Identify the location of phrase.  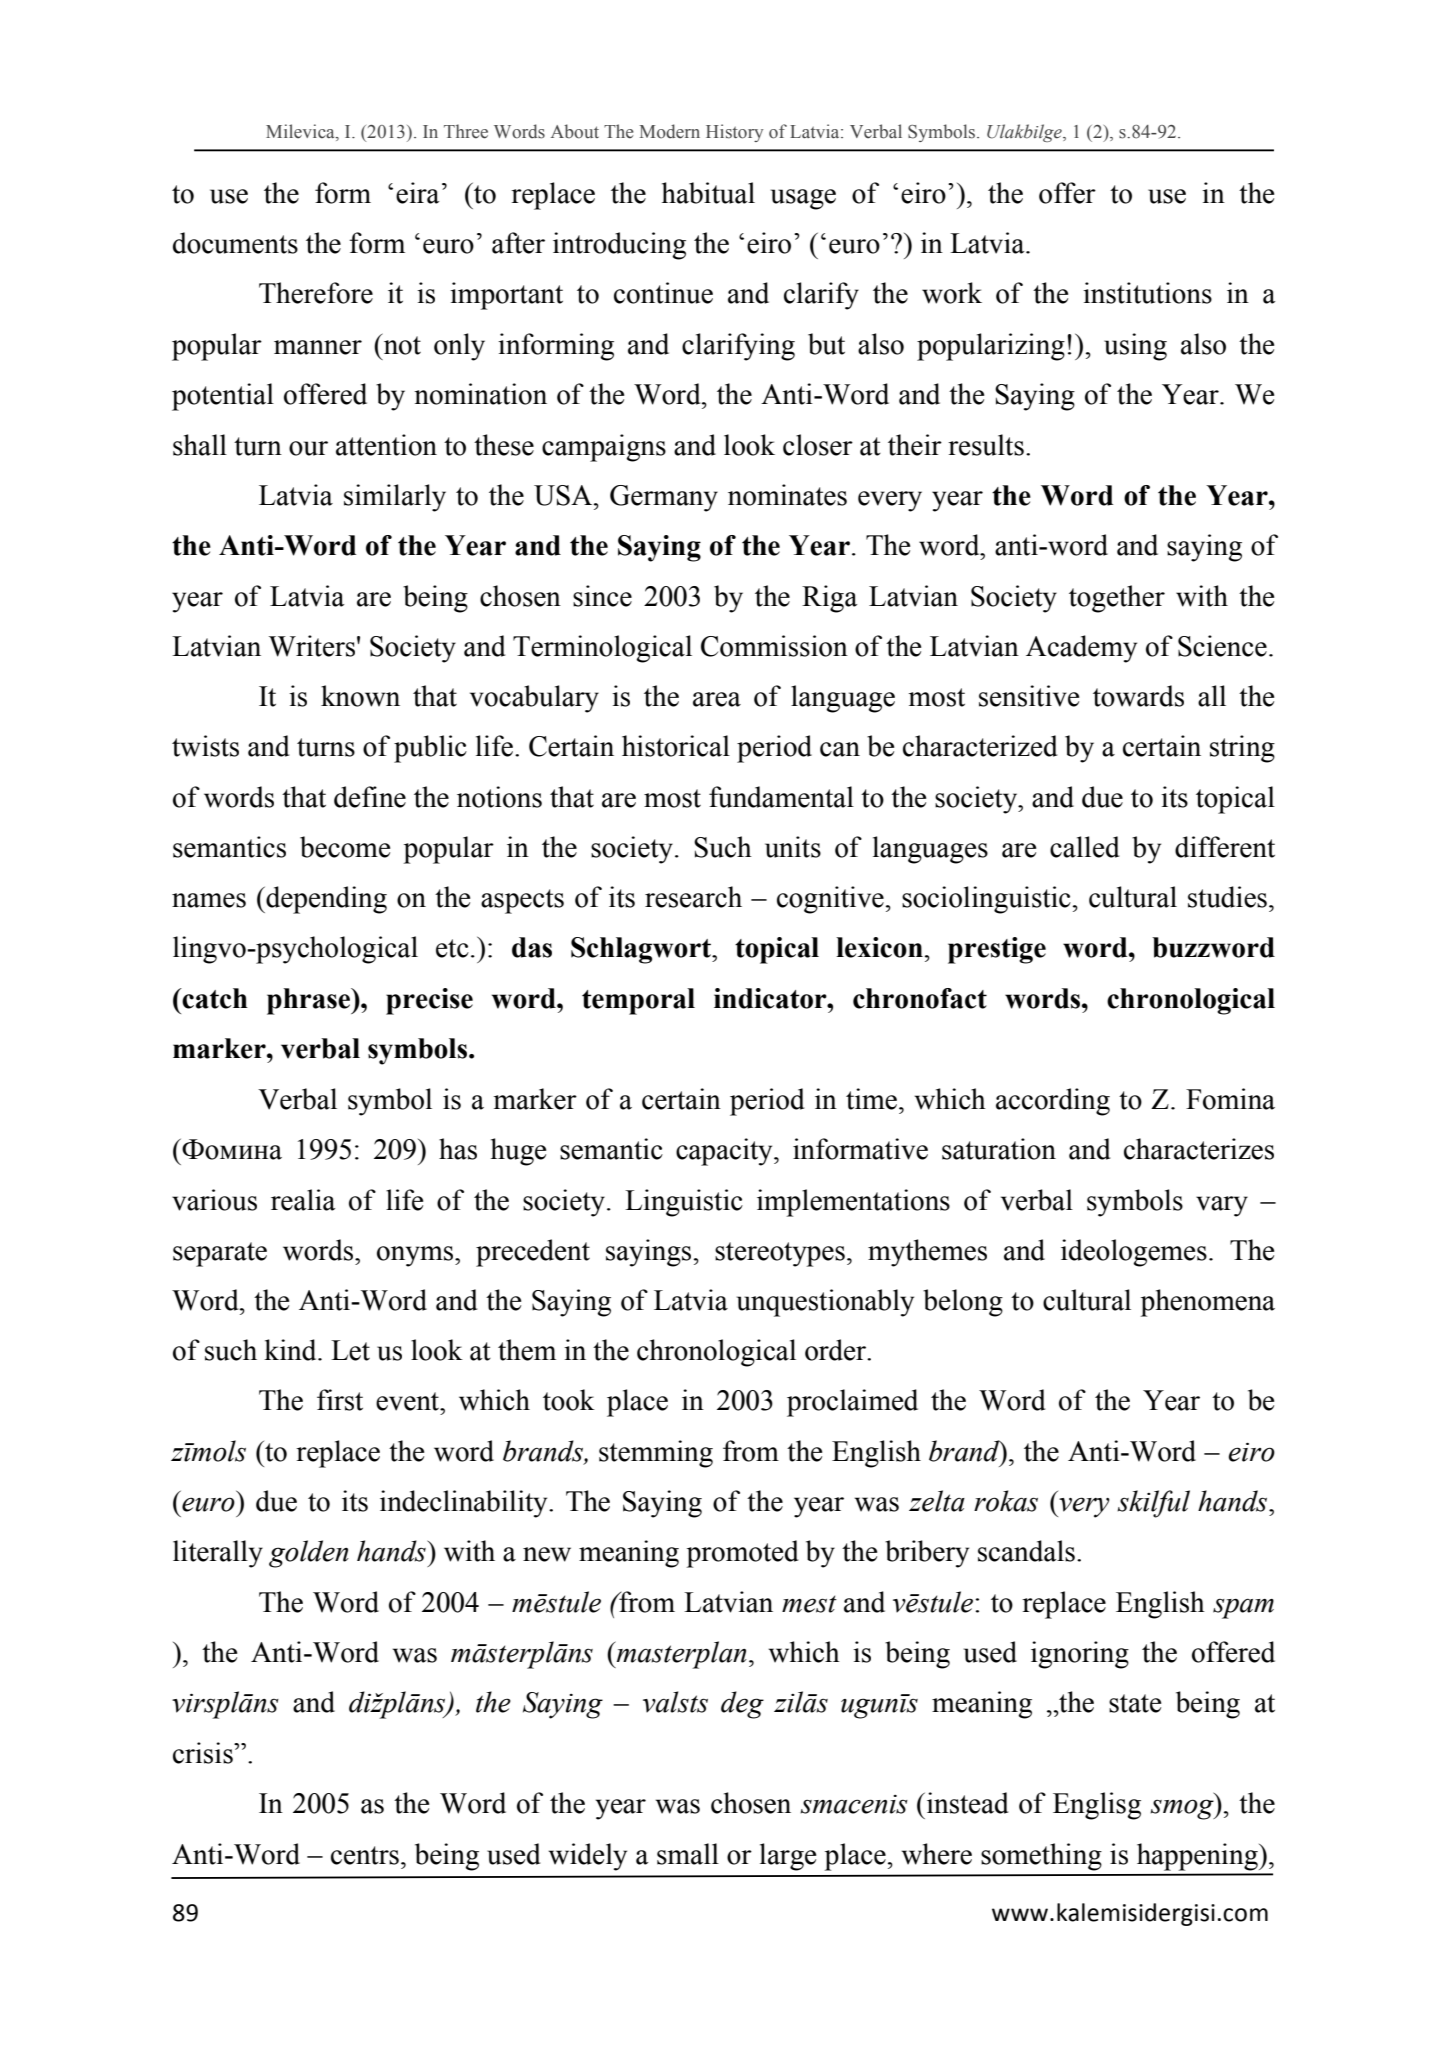
(310, 1001).
